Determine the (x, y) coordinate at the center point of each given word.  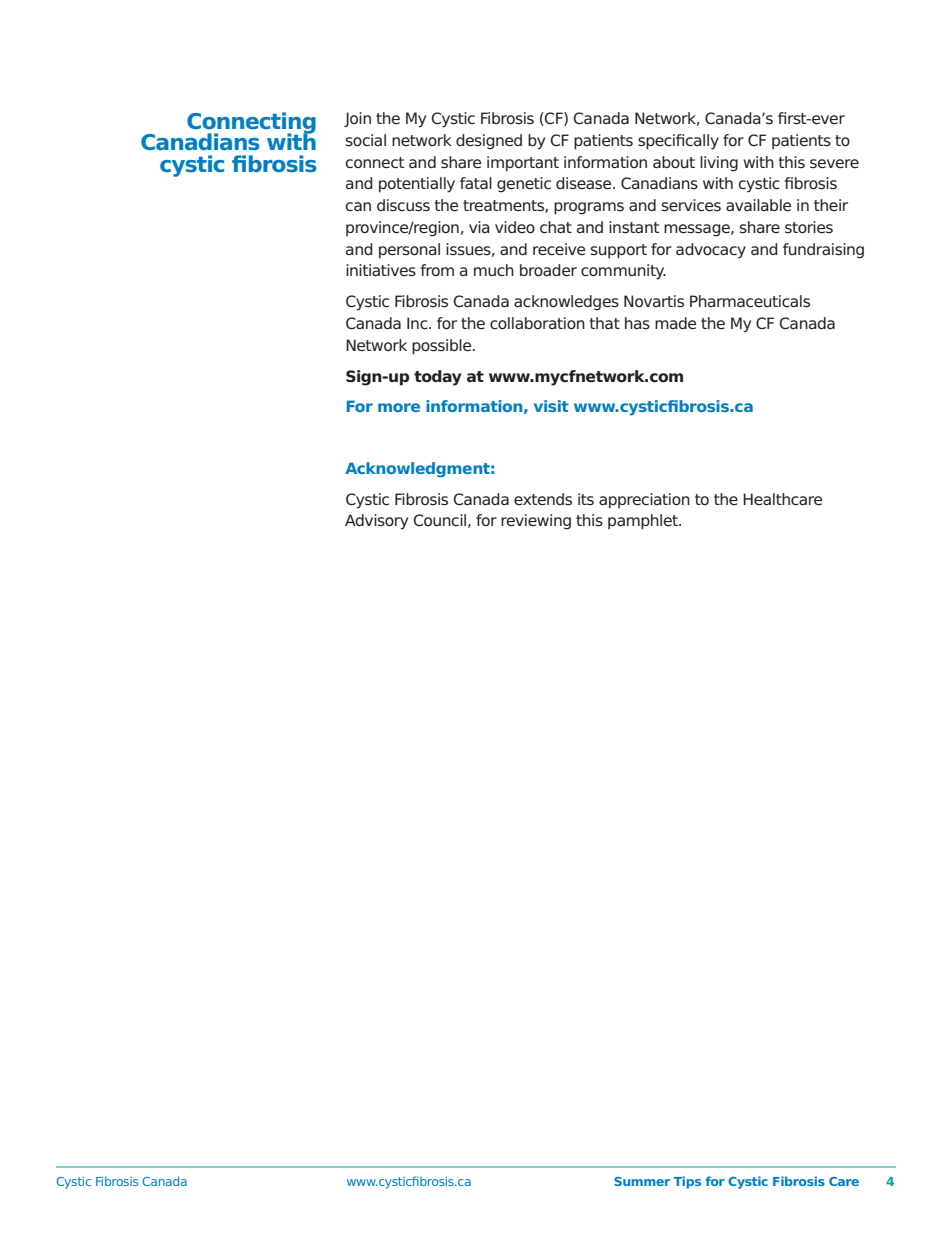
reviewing (536, 522)
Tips (687, 1182)
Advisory (376, 522)
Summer (642, 1181)
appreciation (644, 501)
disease (585, 183)
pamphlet (644, 522)
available (758, 205)
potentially (417, 185)
